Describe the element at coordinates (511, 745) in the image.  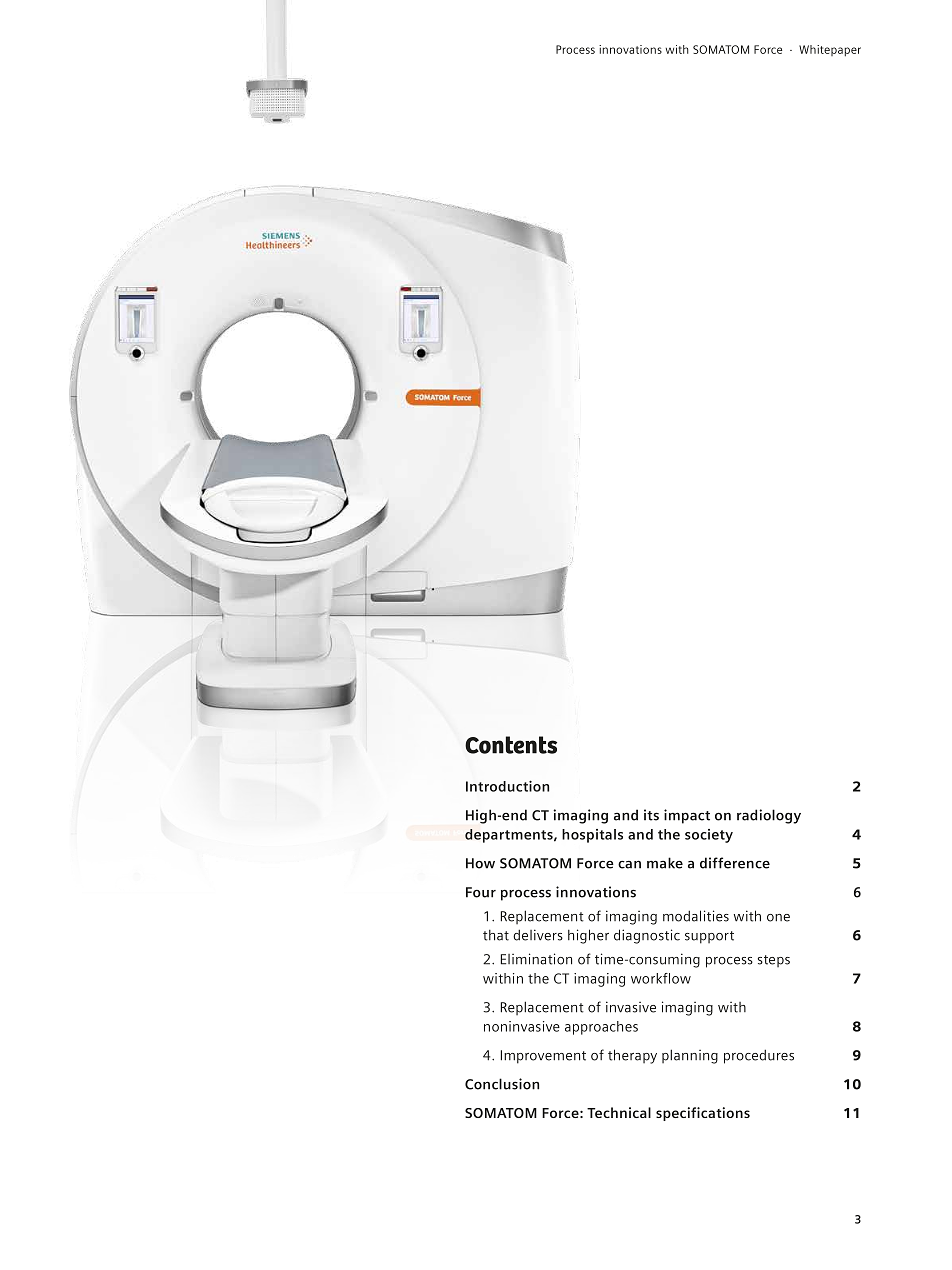
I see `Contents` at that location.
